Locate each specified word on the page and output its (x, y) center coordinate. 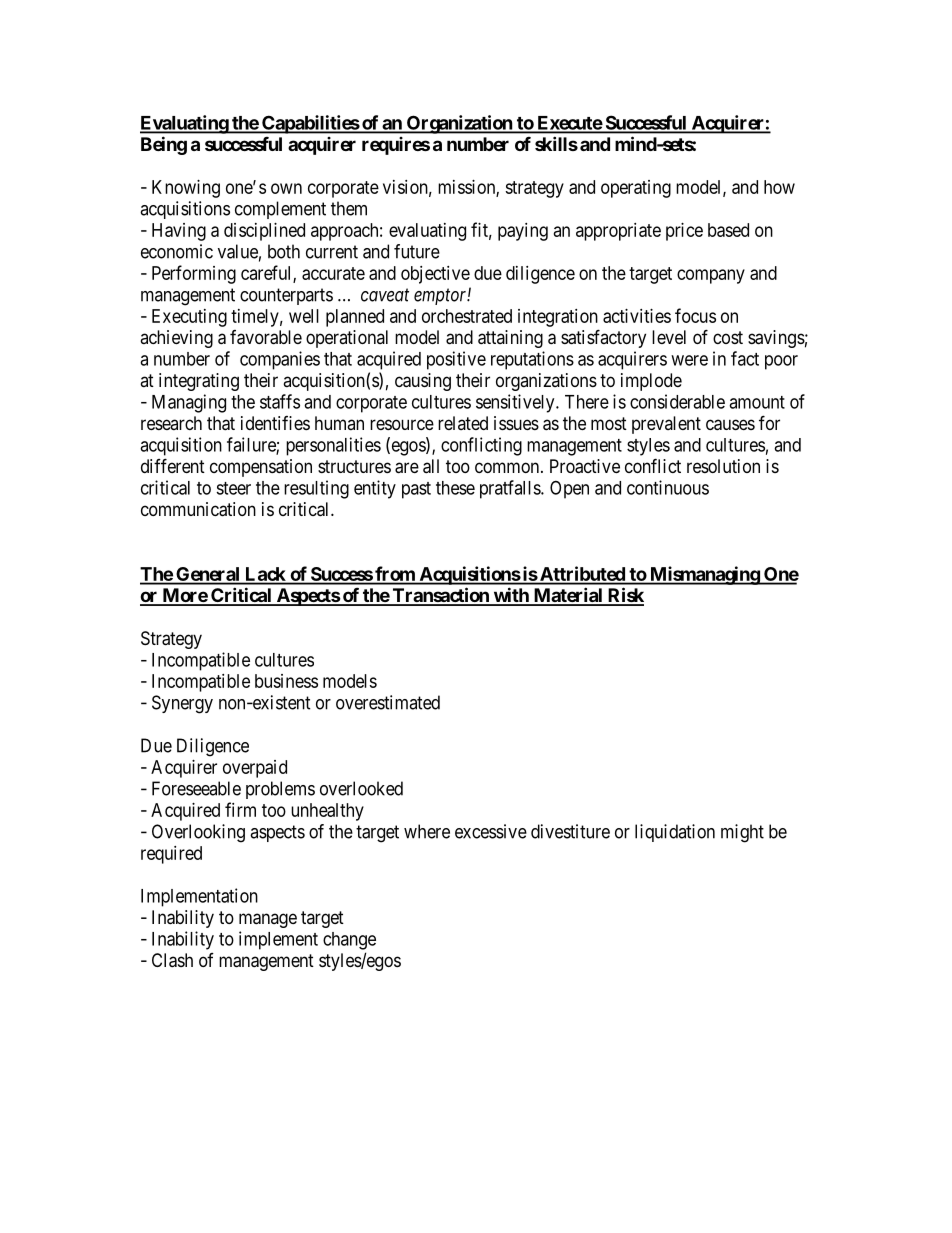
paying (523, 232)
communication (198, 509)
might (742, 833)
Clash (172, 960)
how (779, 187)
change (349, 941)
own (286, 188)
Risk (625, 596)
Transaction (440, 596)
